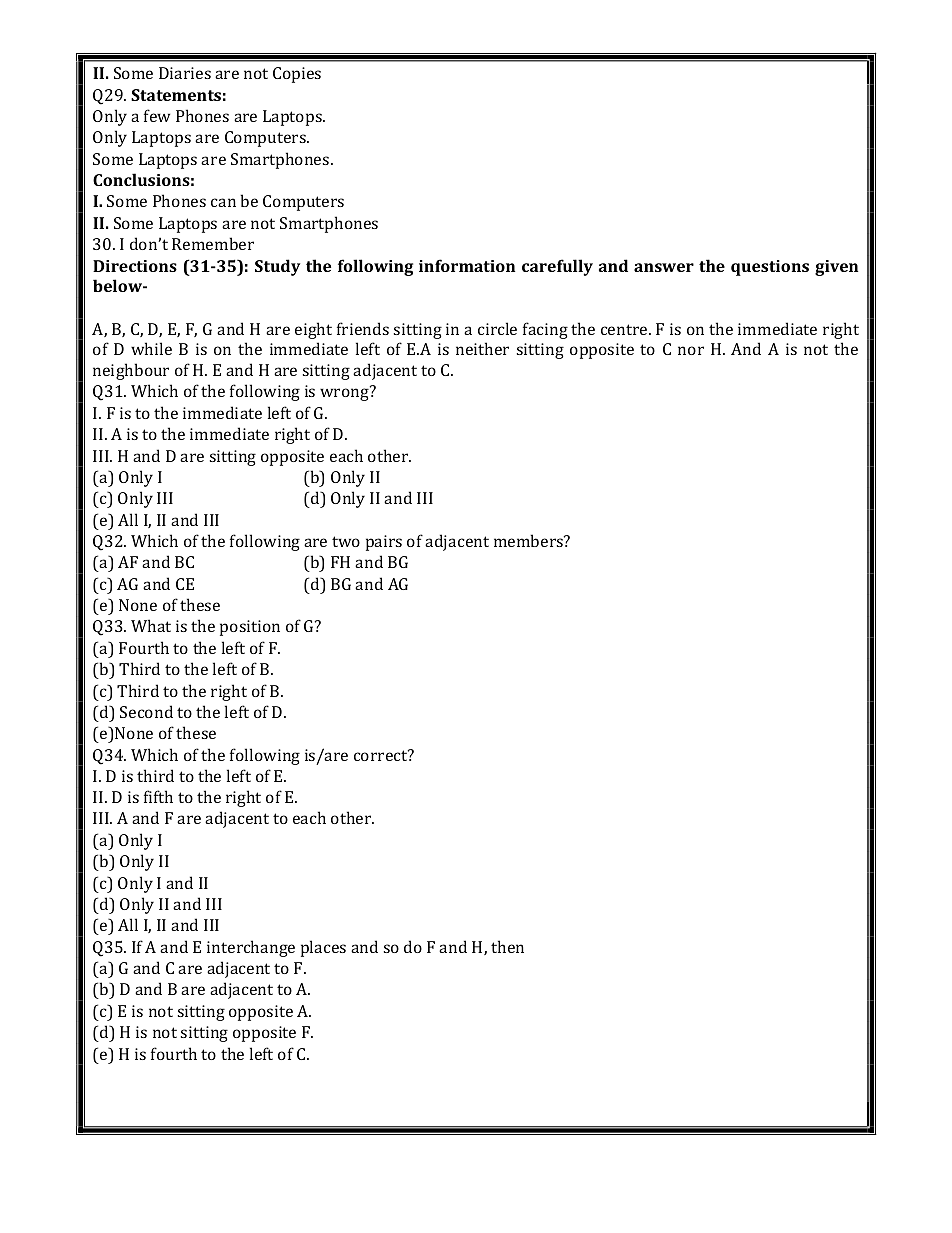  What do you see at coordinates (185, 73) in the screenshot?
I see `Diaries` at bounding box center [185, 73].
